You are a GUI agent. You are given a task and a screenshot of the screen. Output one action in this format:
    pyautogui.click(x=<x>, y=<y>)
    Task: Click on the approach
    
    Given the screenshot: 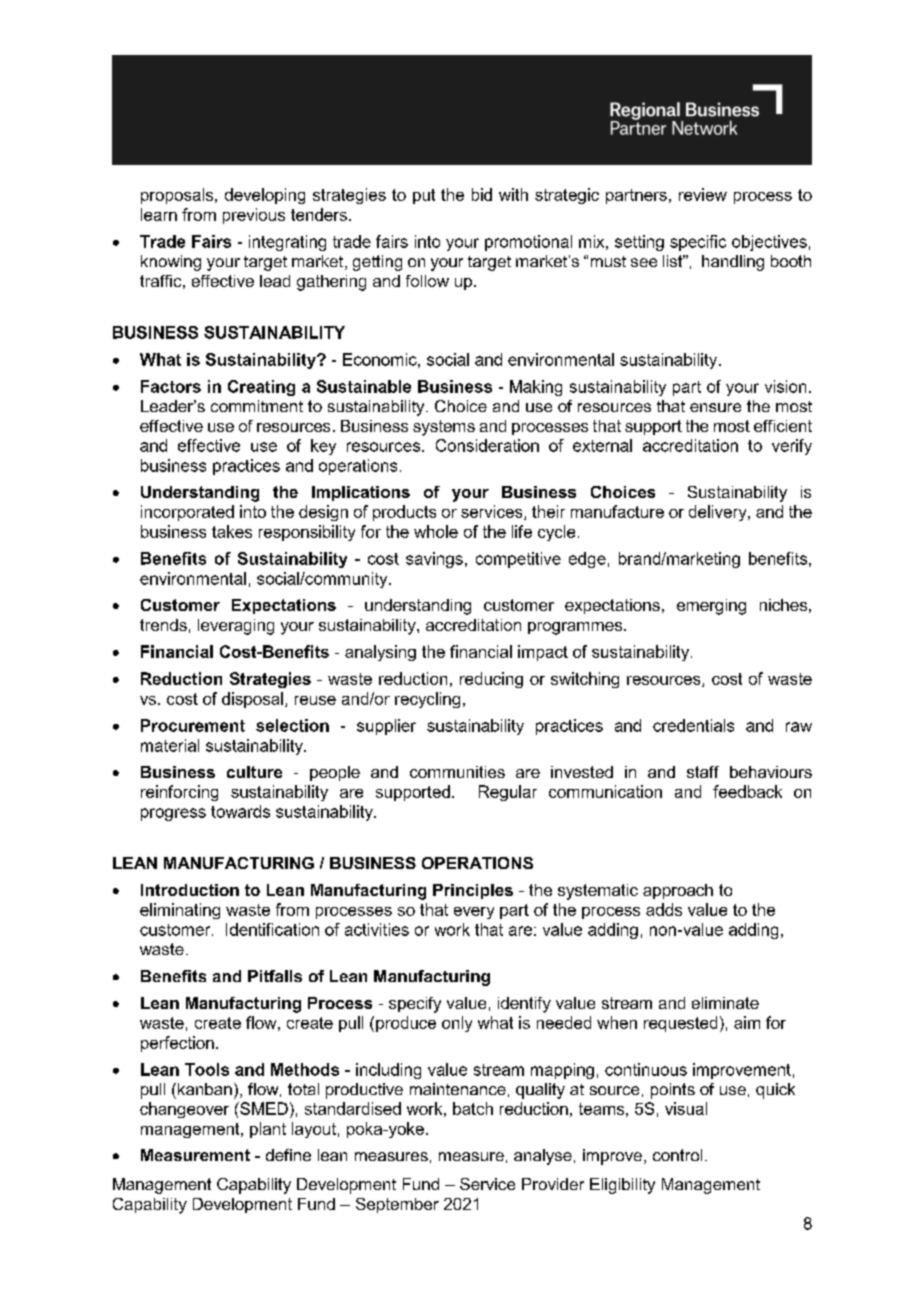 What is the action you would take?
    pyautogui.click(x=678, y=891)
